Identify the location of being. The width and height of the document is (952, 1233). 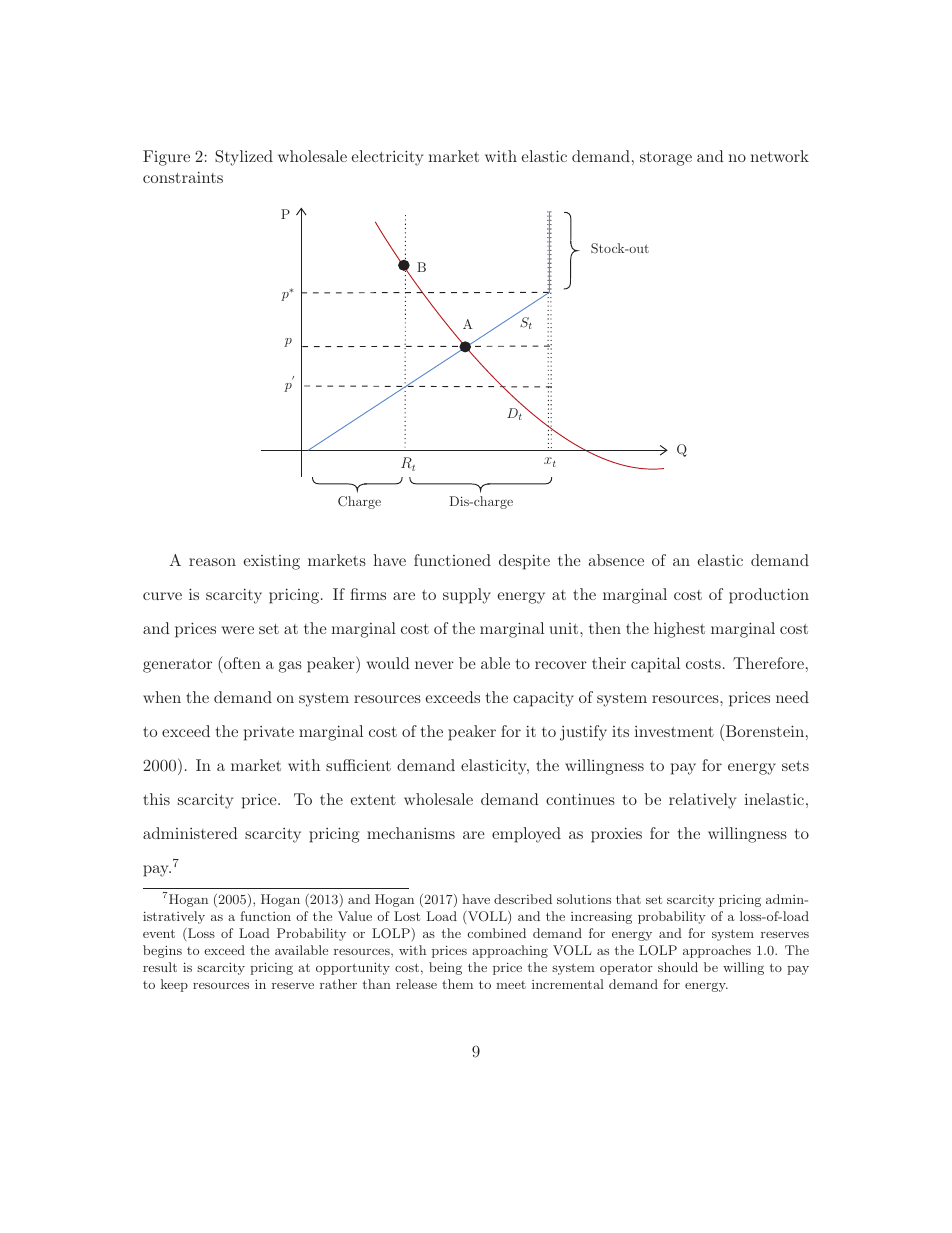
(445, 968).
